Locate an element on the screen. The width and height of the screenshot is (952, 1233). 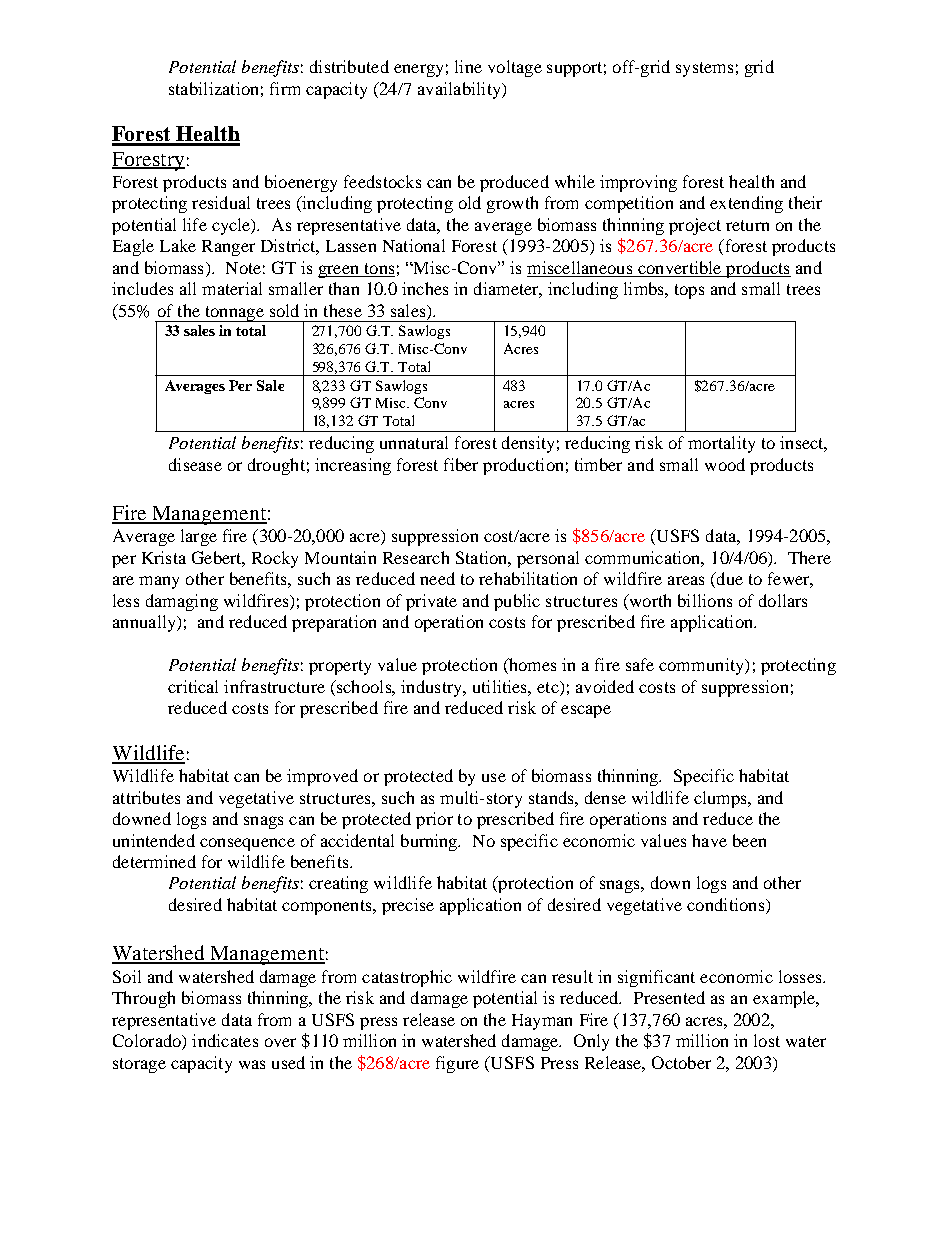
critical is located at coordinates (193, 686).
